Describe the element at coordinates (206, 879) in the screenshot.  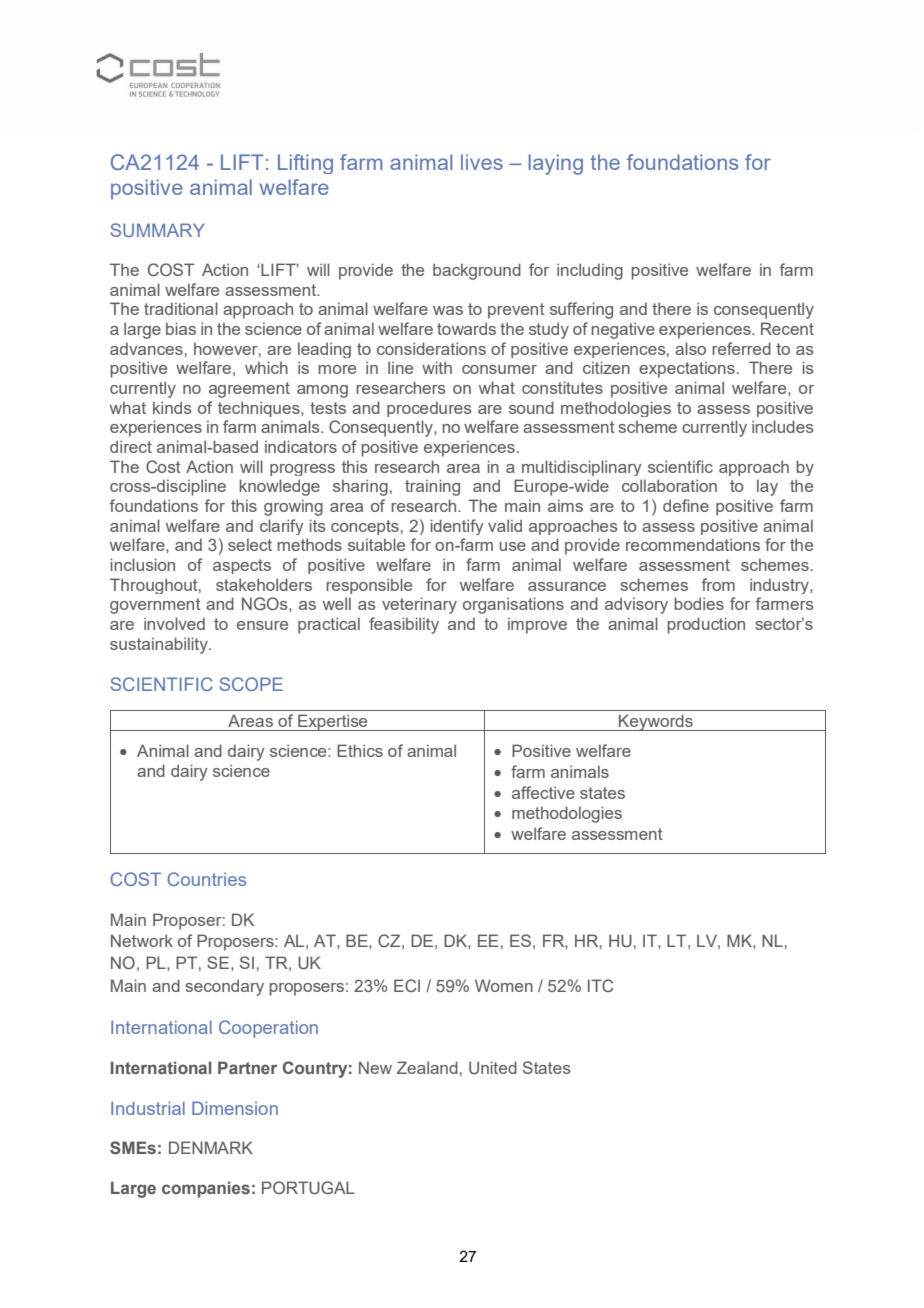
I see `Countries` at that location.
